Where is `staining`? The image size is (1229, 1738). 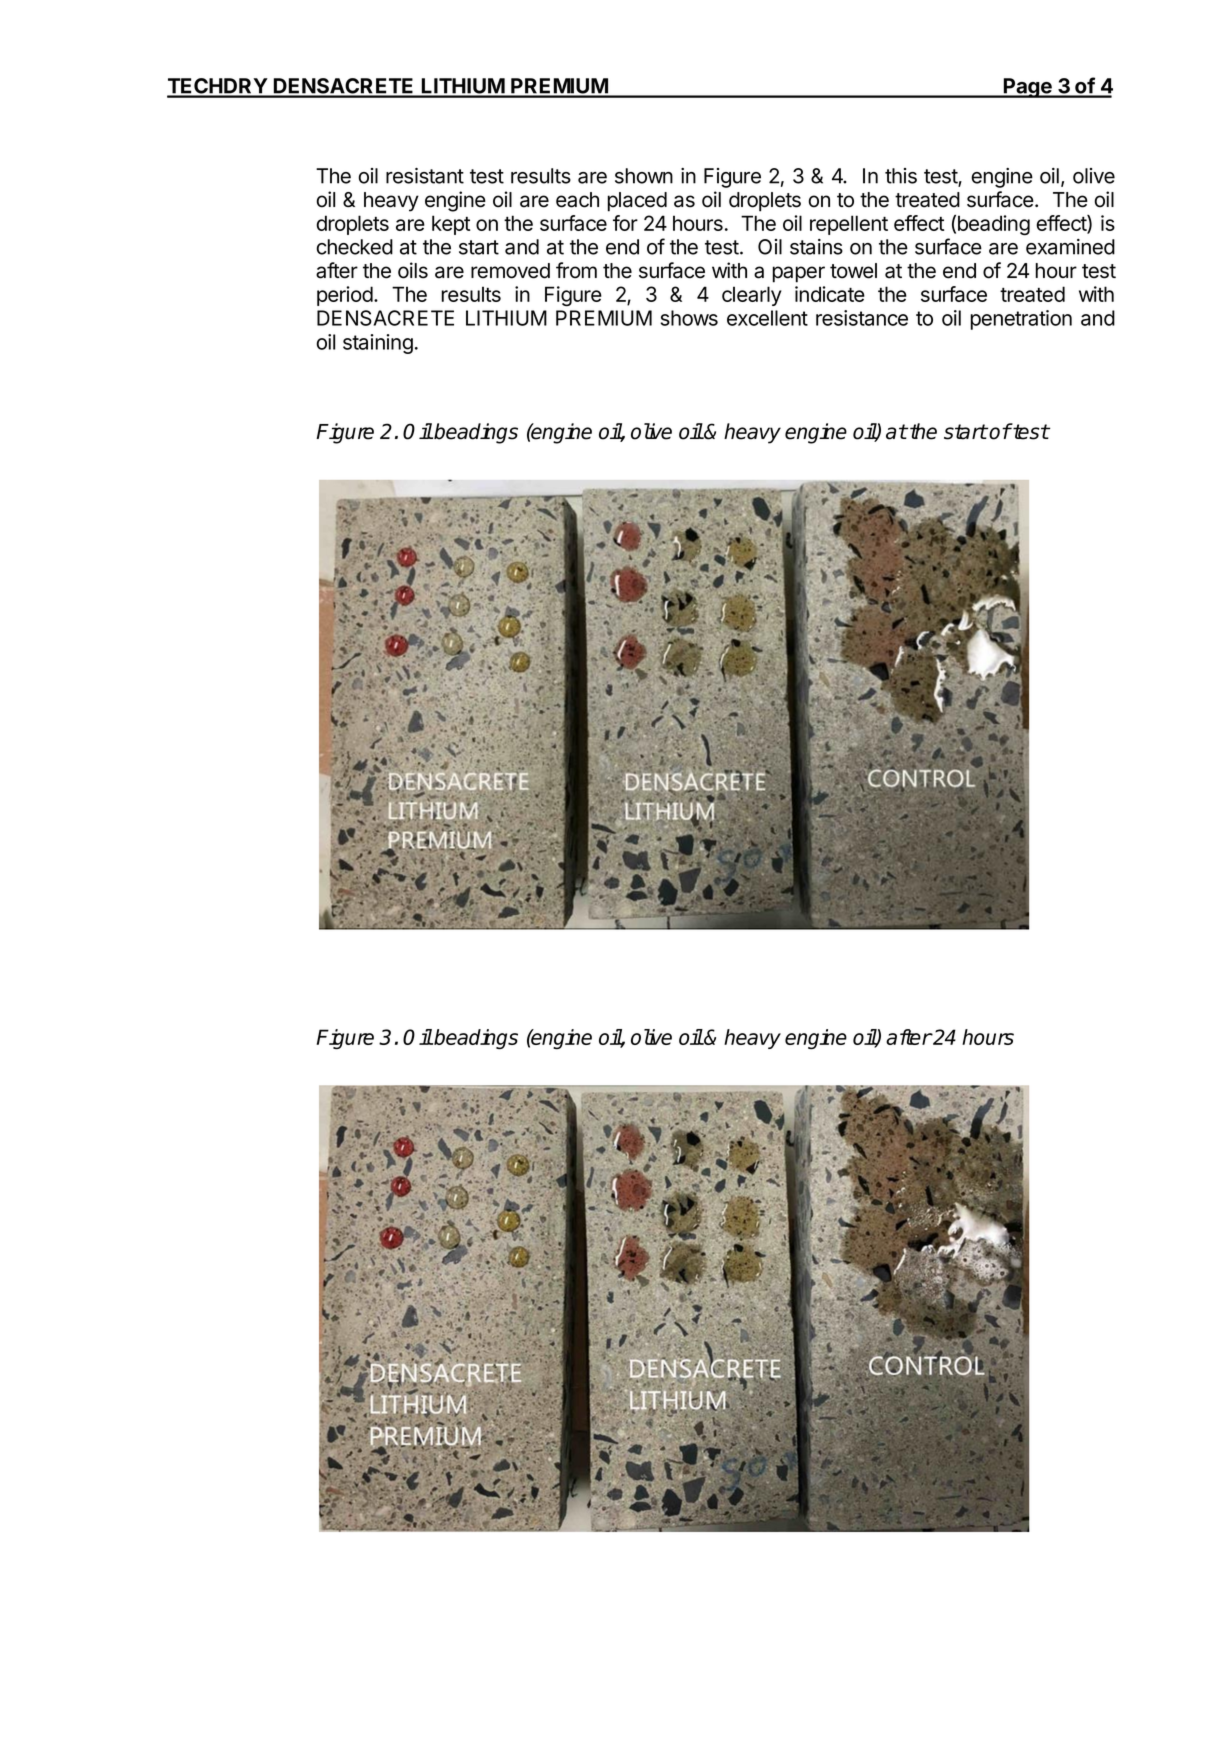
staining is located at coordinates (378, 344).
